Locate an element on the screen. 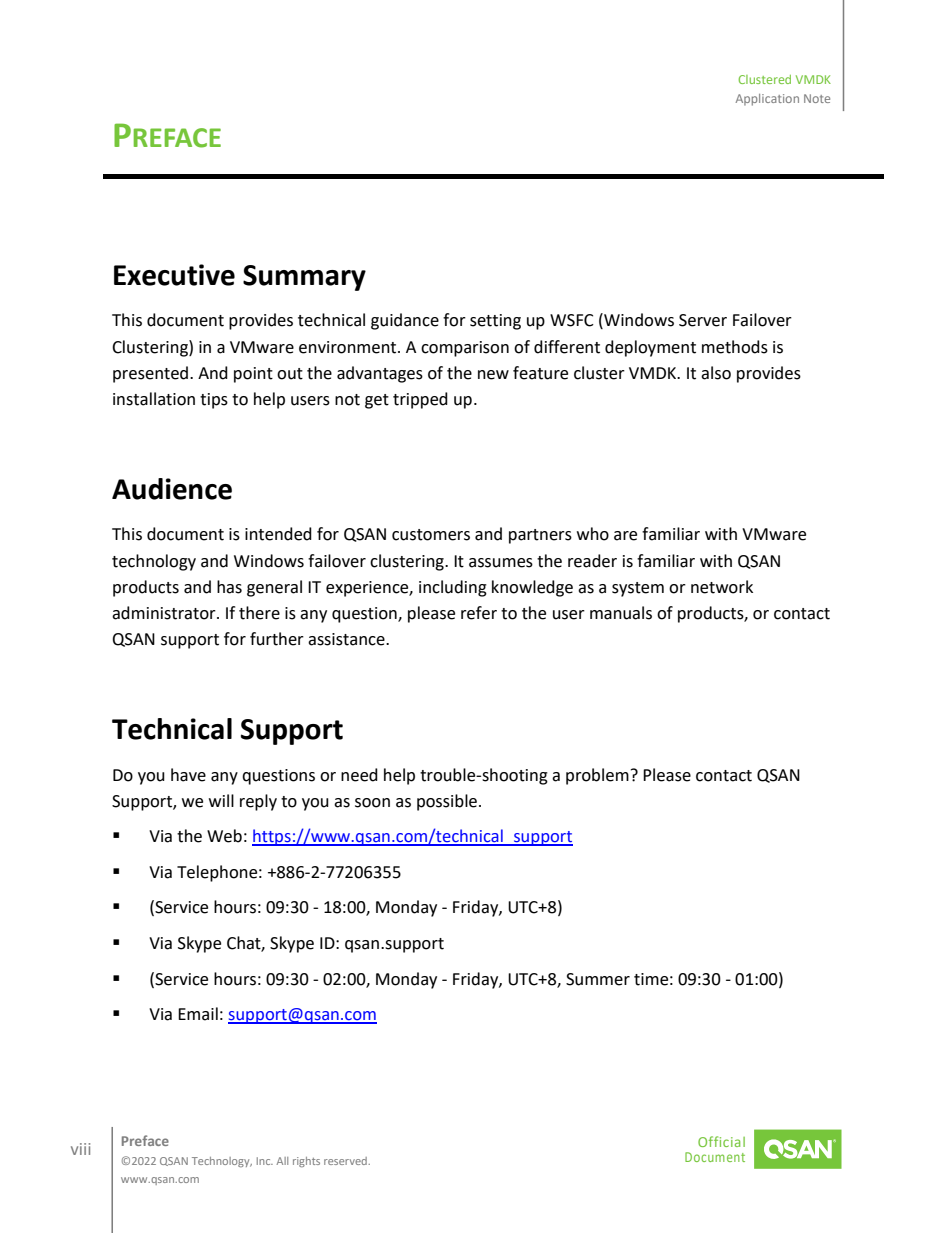 The width and height of the screenshot is (952, 1233). reserved is located at coordinates (346, 1161).
